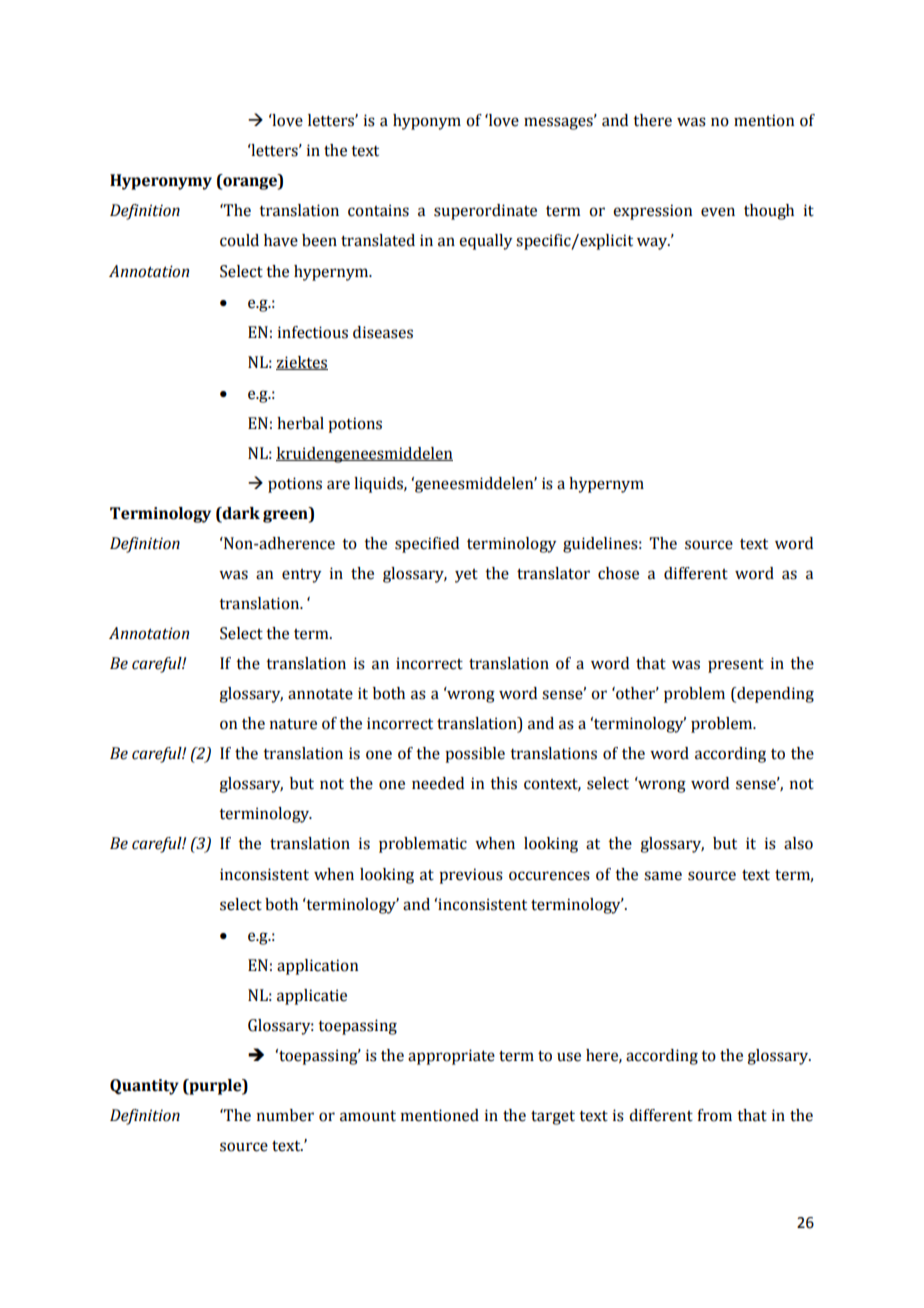 The image size is (924, 1308). I want to click on previous, so click(471, 876).
